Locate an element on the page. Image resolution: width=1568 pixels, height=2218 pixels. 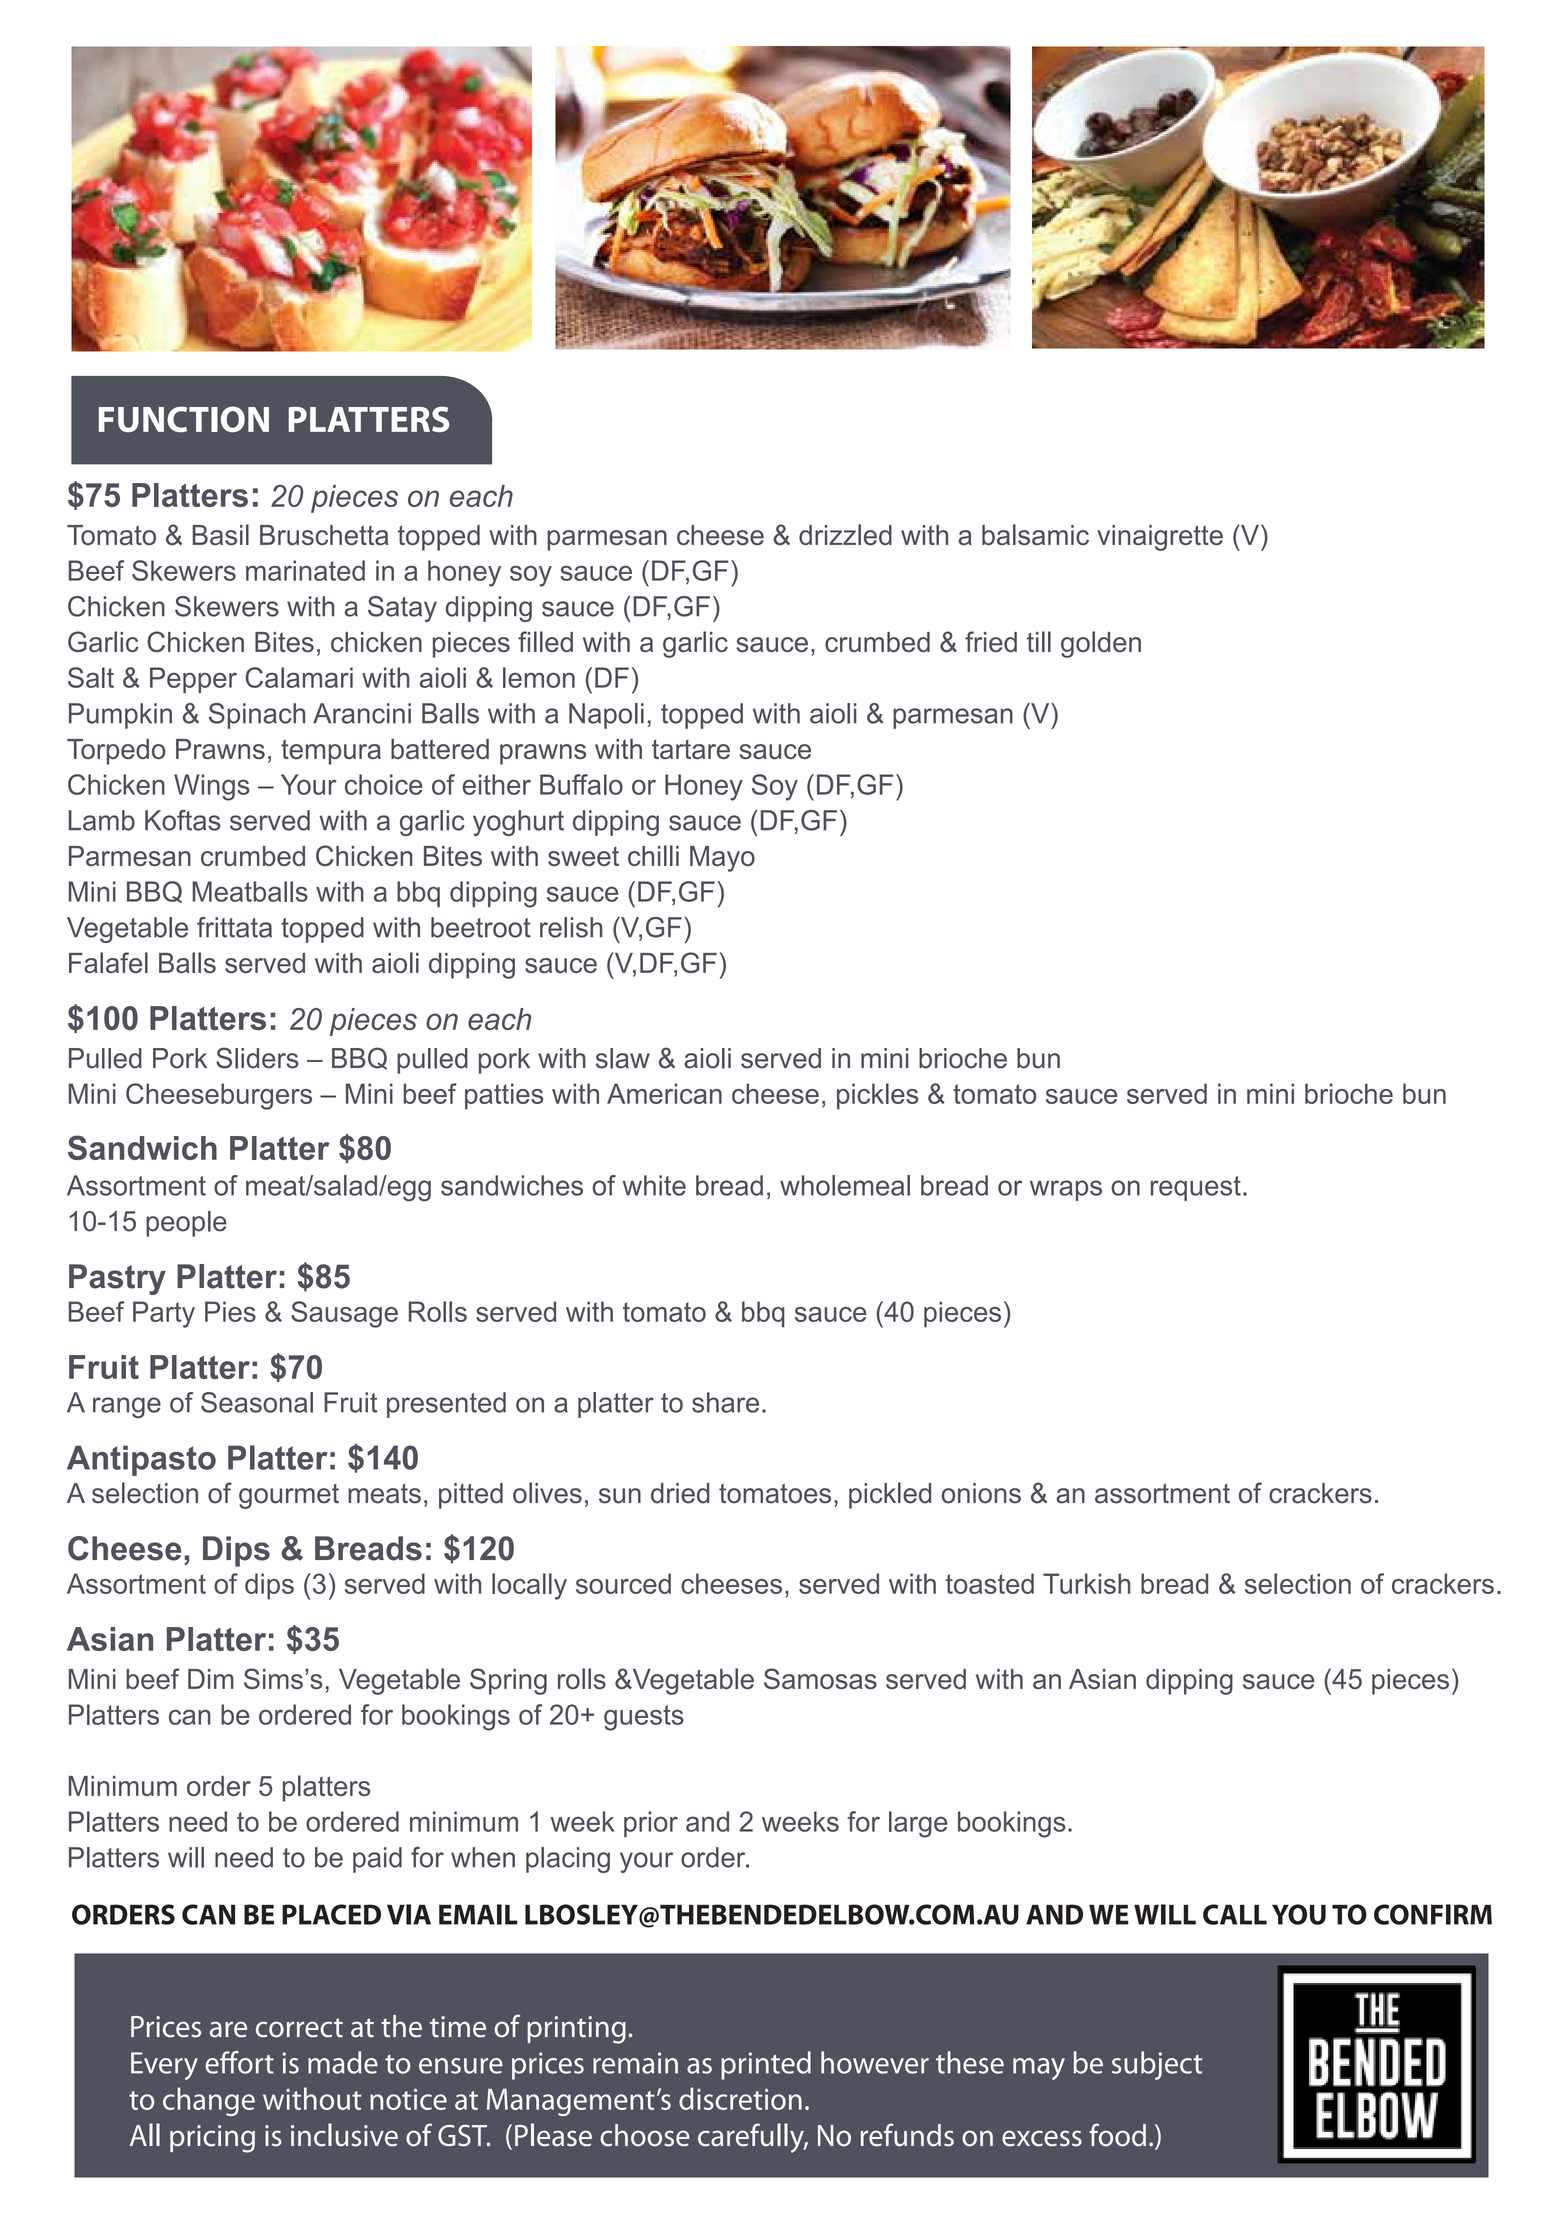
frittata is located at coordinates (234, 927).
